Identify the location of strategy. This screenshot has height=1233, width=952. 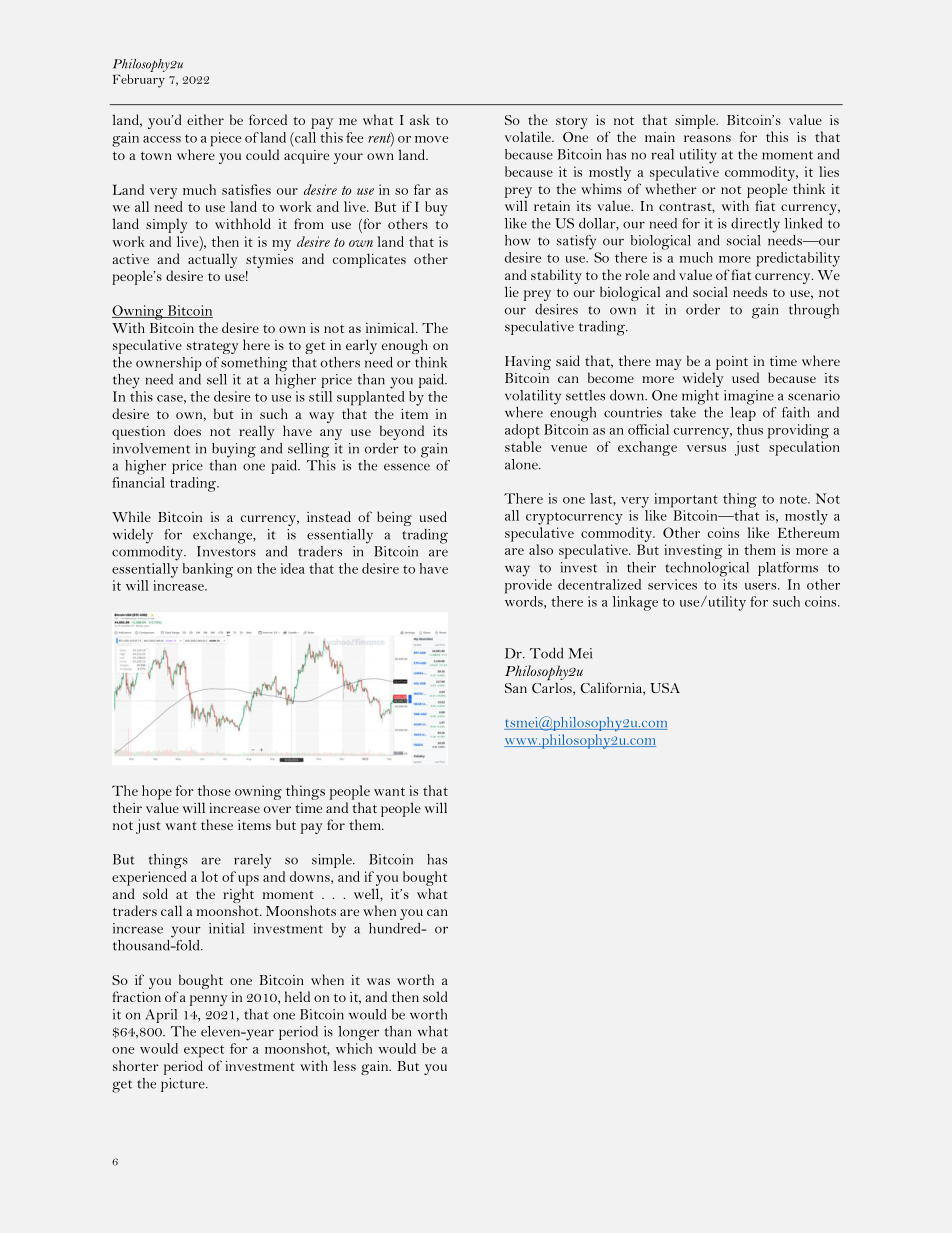
(212, 347).
